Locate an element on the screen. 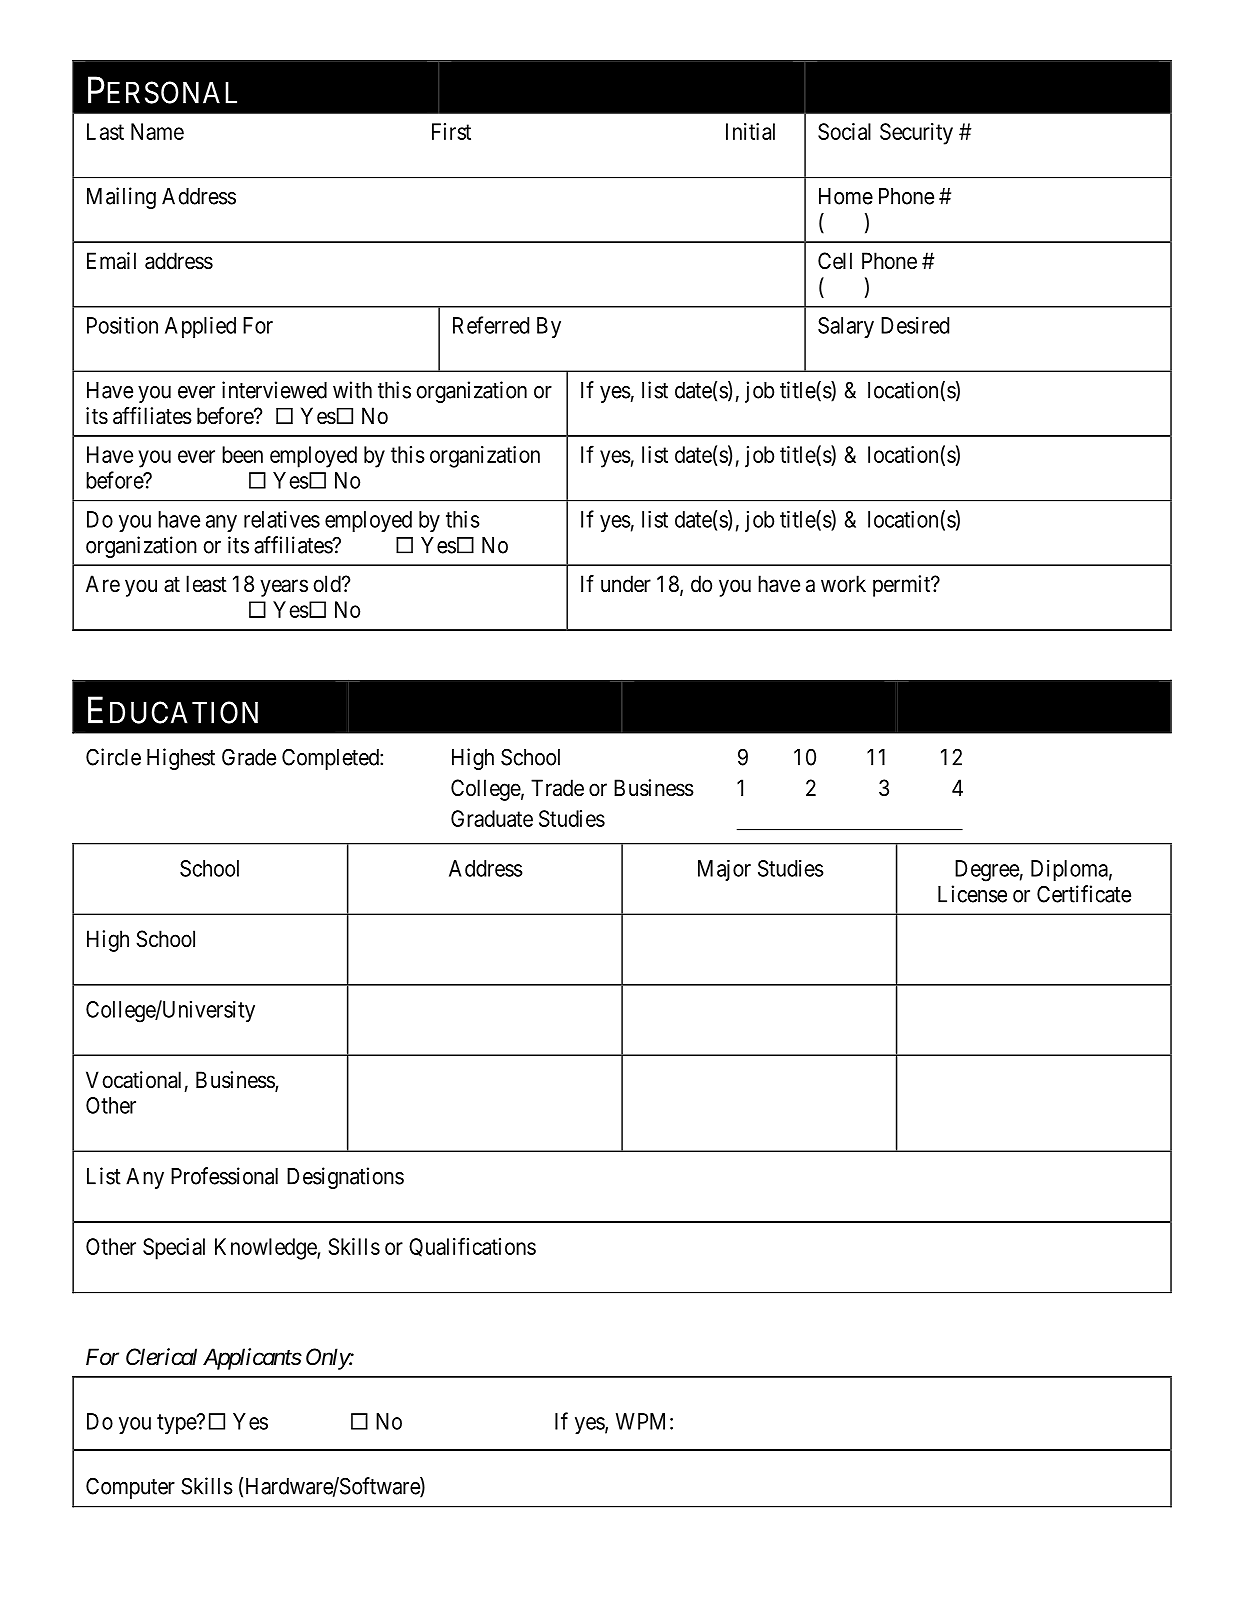  Knowledge is located at coordinates (266, 1249).
